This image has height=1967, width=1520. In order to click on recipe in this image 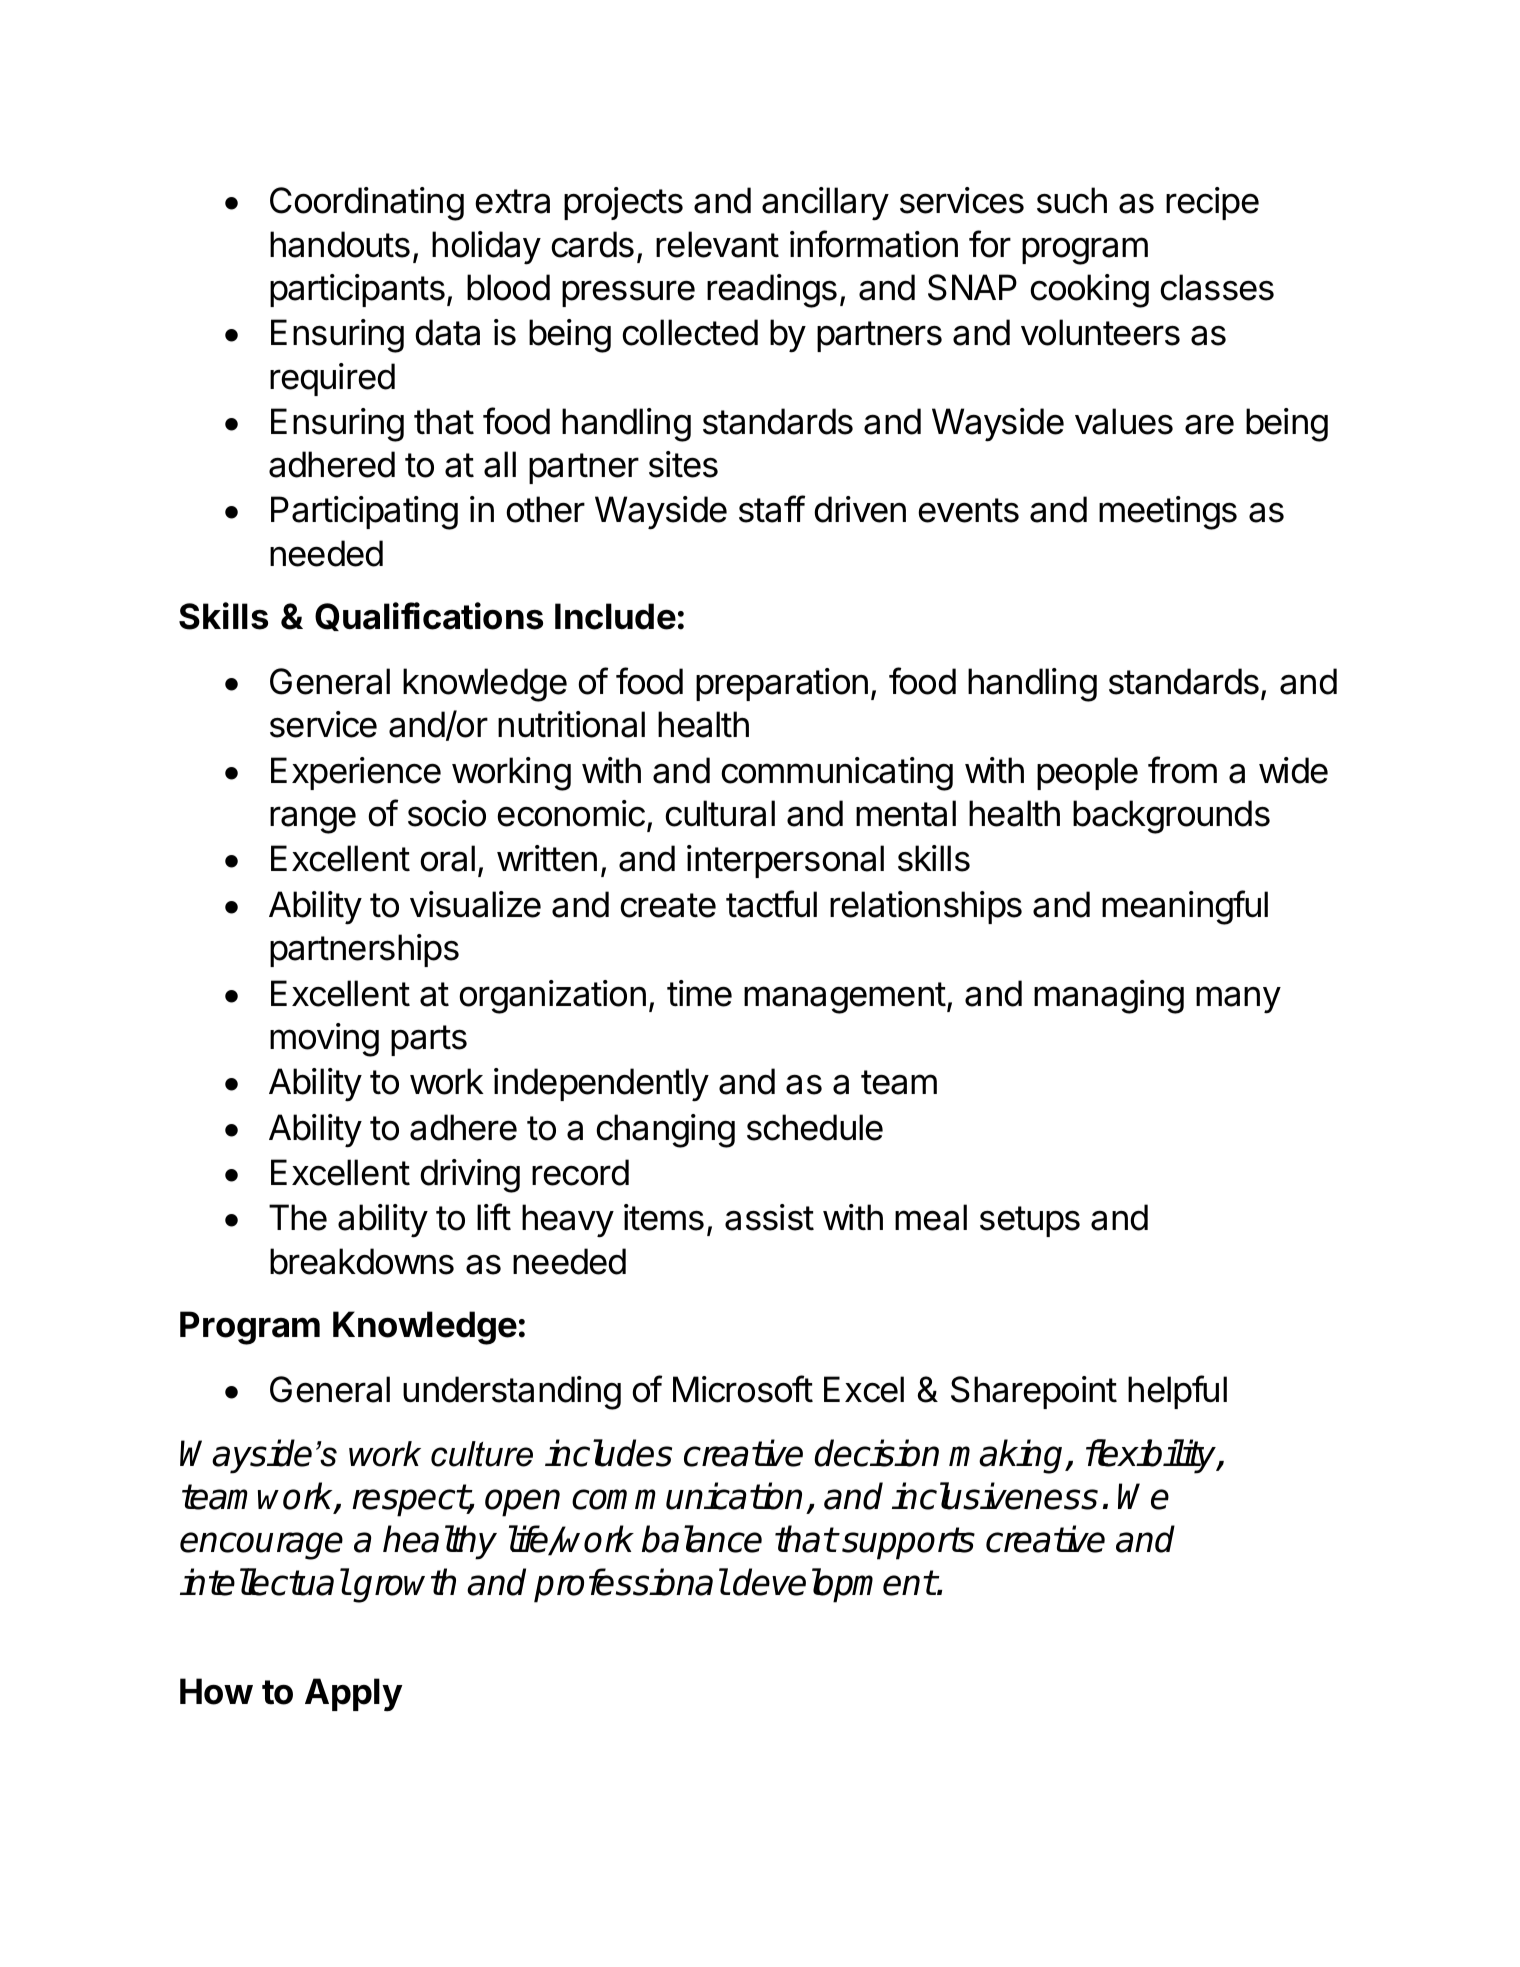, I will do `click(1212, 203)`.
